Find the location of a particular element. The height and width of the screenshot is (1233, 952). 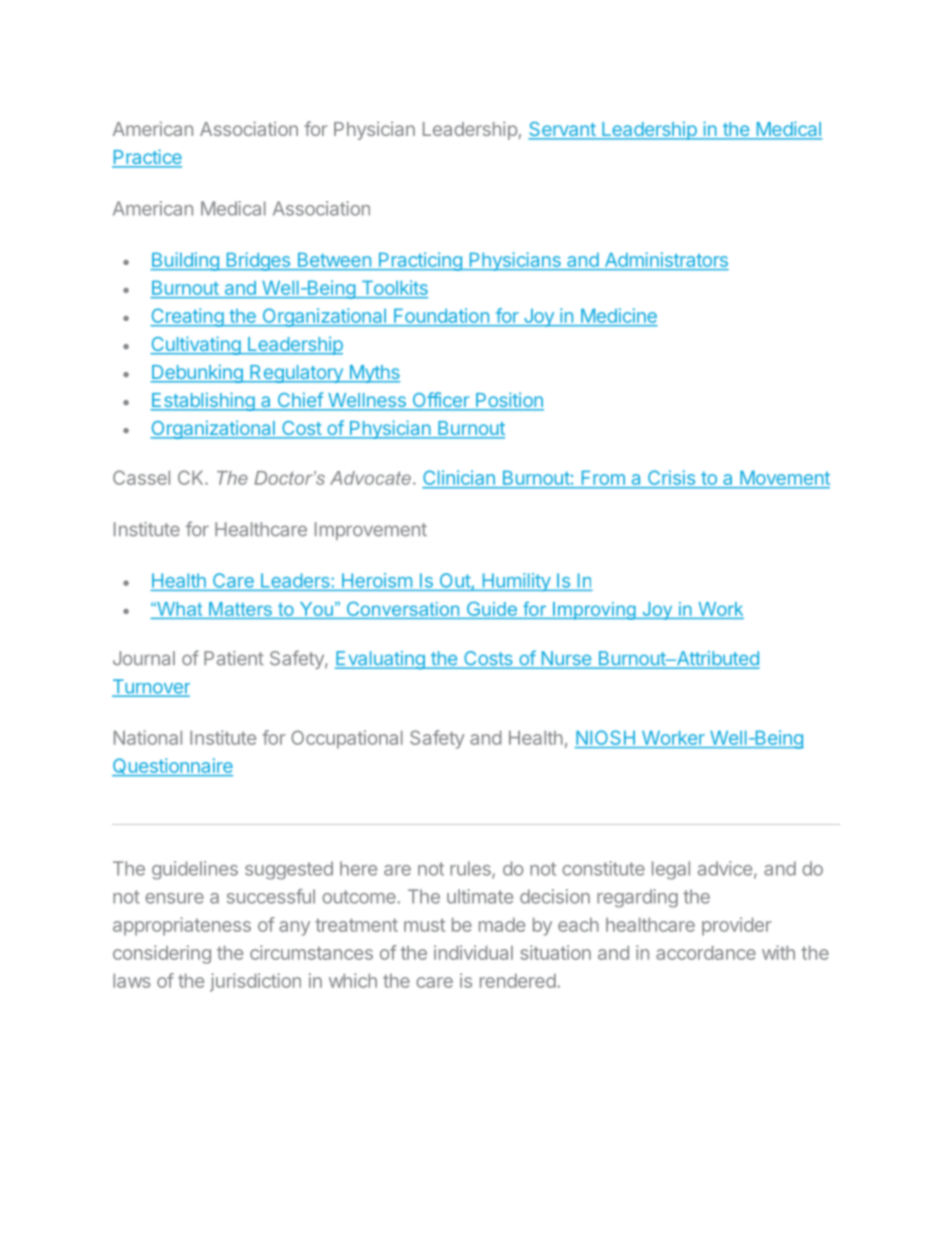

Questionnaire is located at coordinates (172, 767).
